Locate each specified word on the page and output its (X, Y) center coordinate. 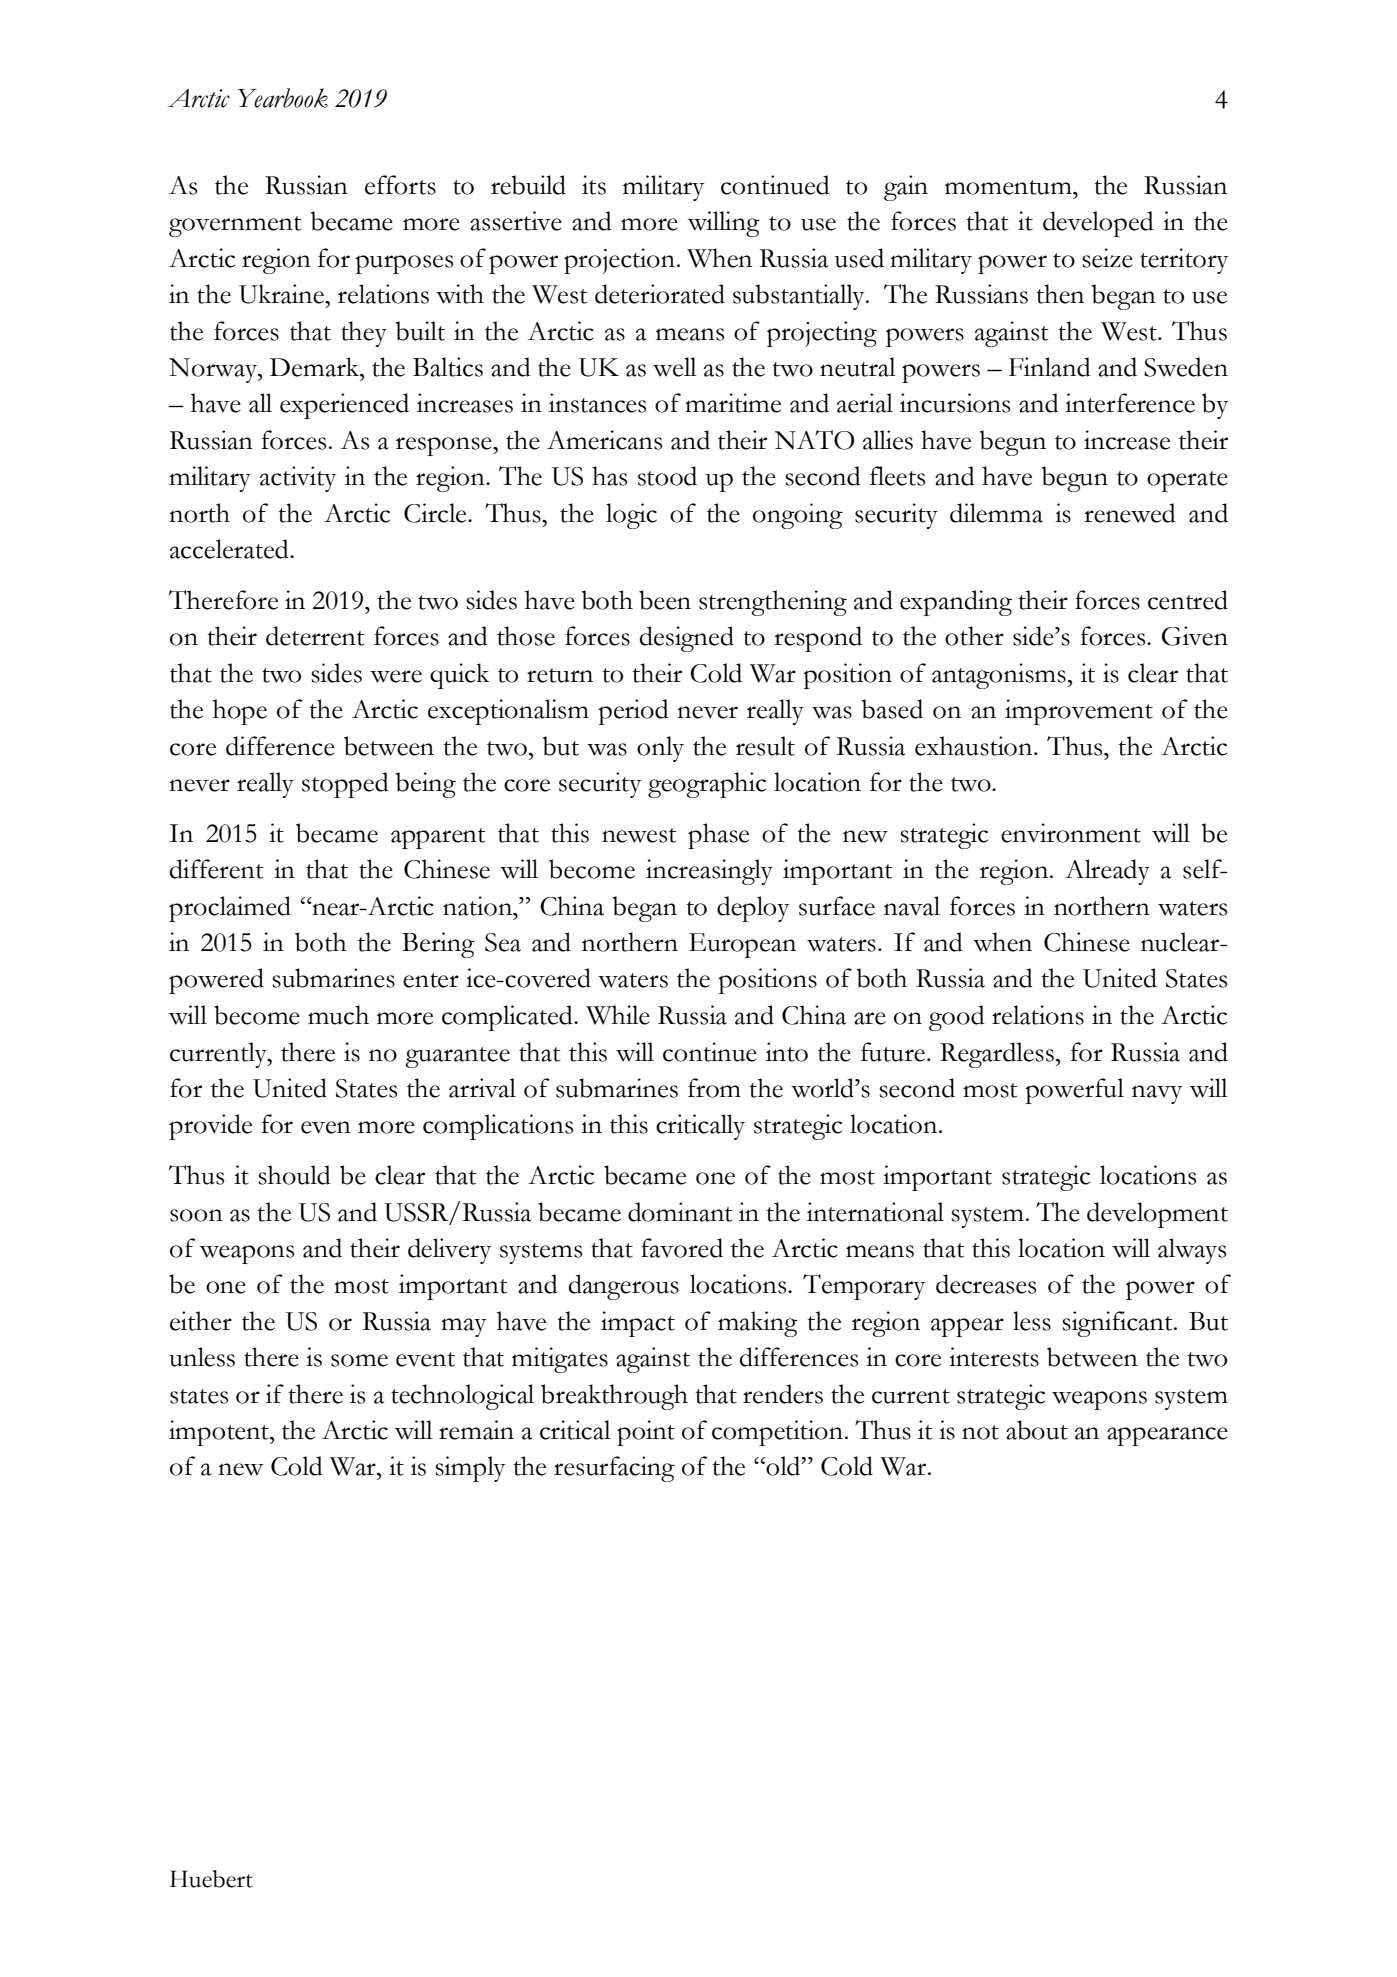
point (646, 1433)
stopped (345, 785)
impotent (220, 1433)
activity (298, 479)
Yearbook (282, 98)
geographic (707, 785)
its (594, 185)
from (714, 1088)
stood (667, 476)
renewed (1130, 513)
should (294, 1175)
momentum (1009, 187)
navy (1157, 1094)
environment (1071, 833)
